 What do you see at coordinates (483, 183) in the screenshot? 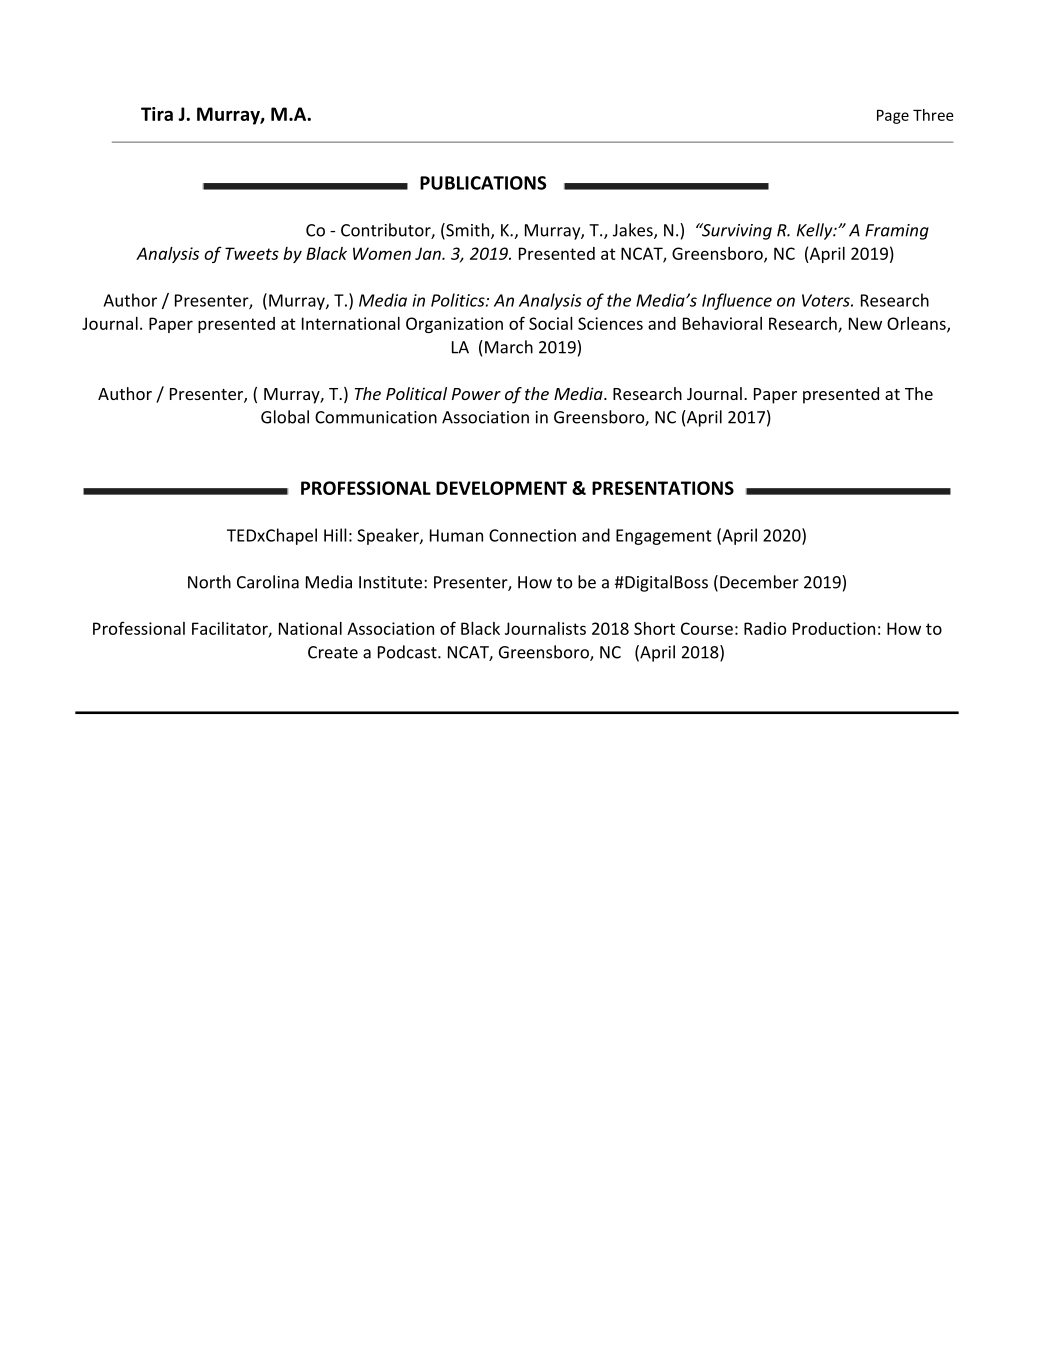
I see `PUBLICATIONS` at bounding box center [483, 183].
